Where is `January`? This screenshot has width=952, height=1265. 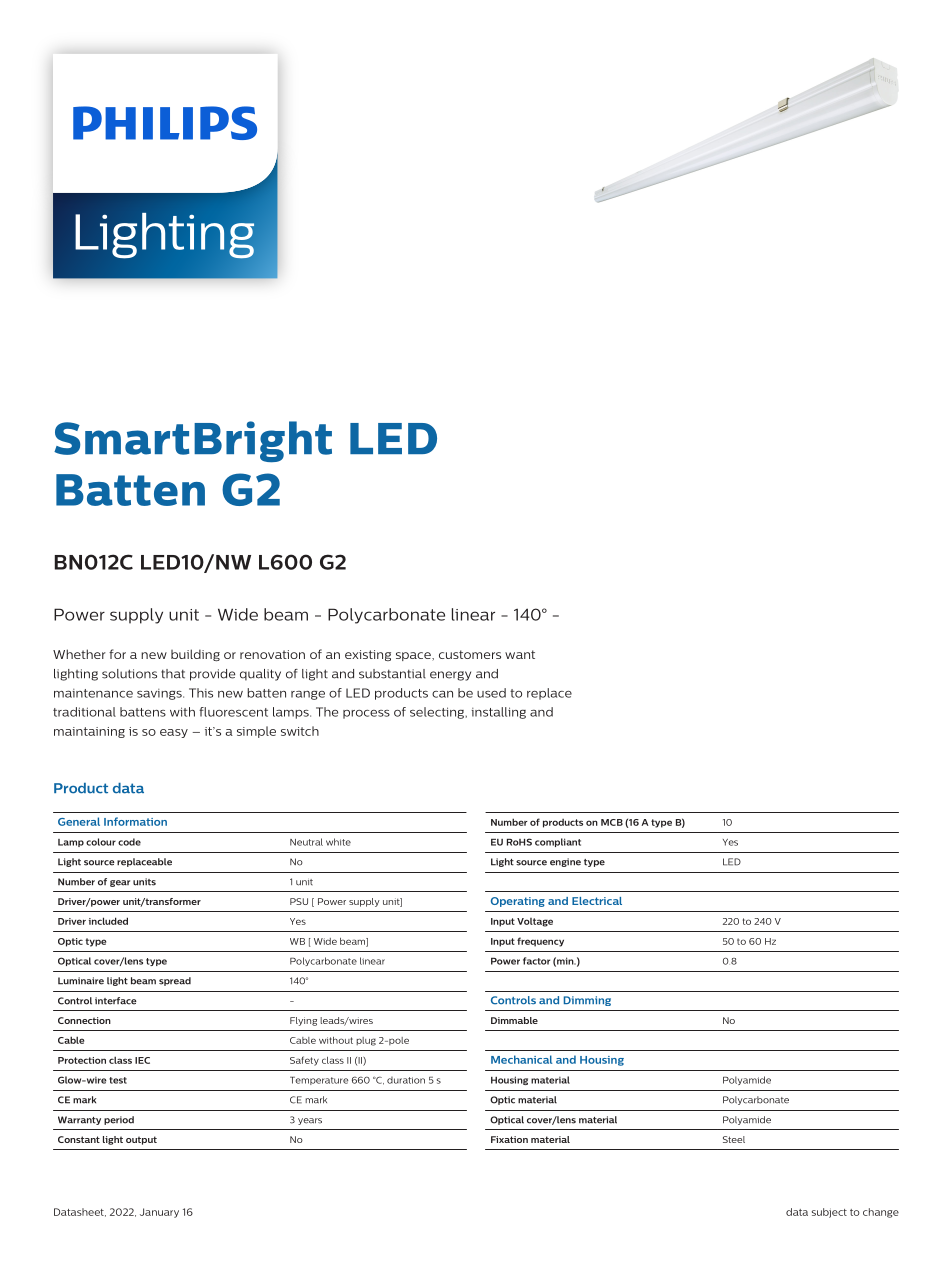 January is located at coordinates (159, 1213).
